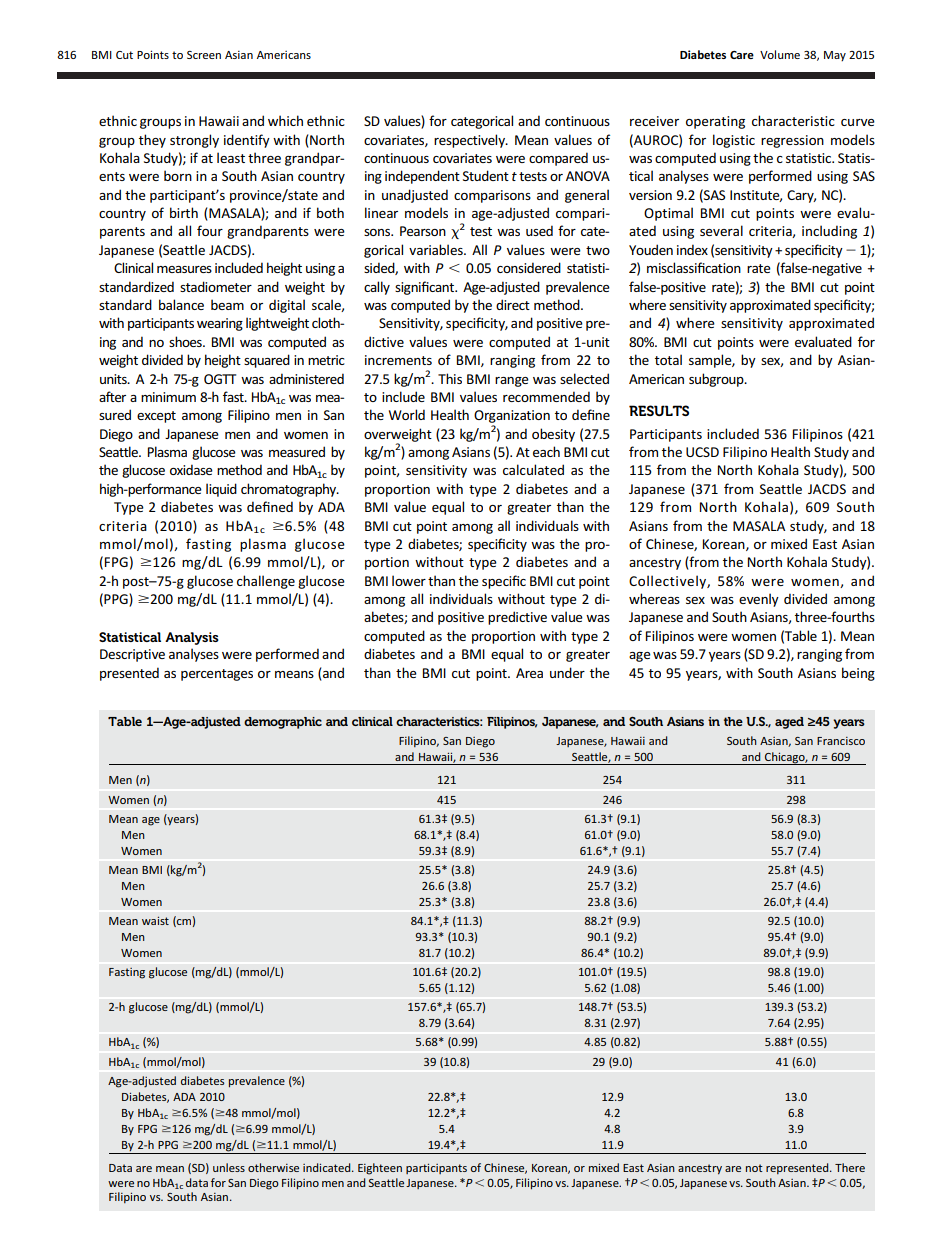 The image size is (952, 1256). I want to click on unless, so click(229, 1167).
